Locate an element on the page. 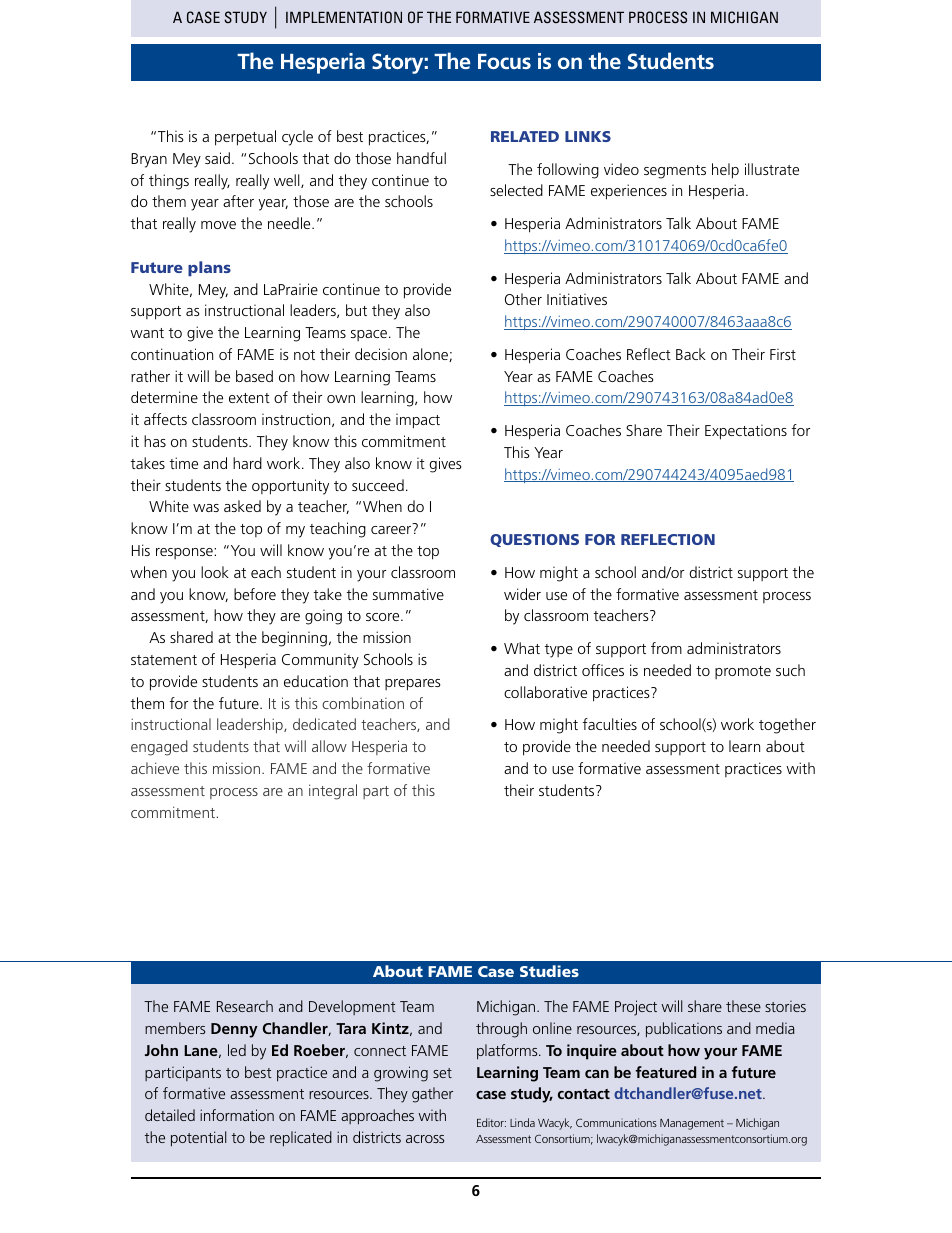  prepares is located at coordinates (412, 685).
